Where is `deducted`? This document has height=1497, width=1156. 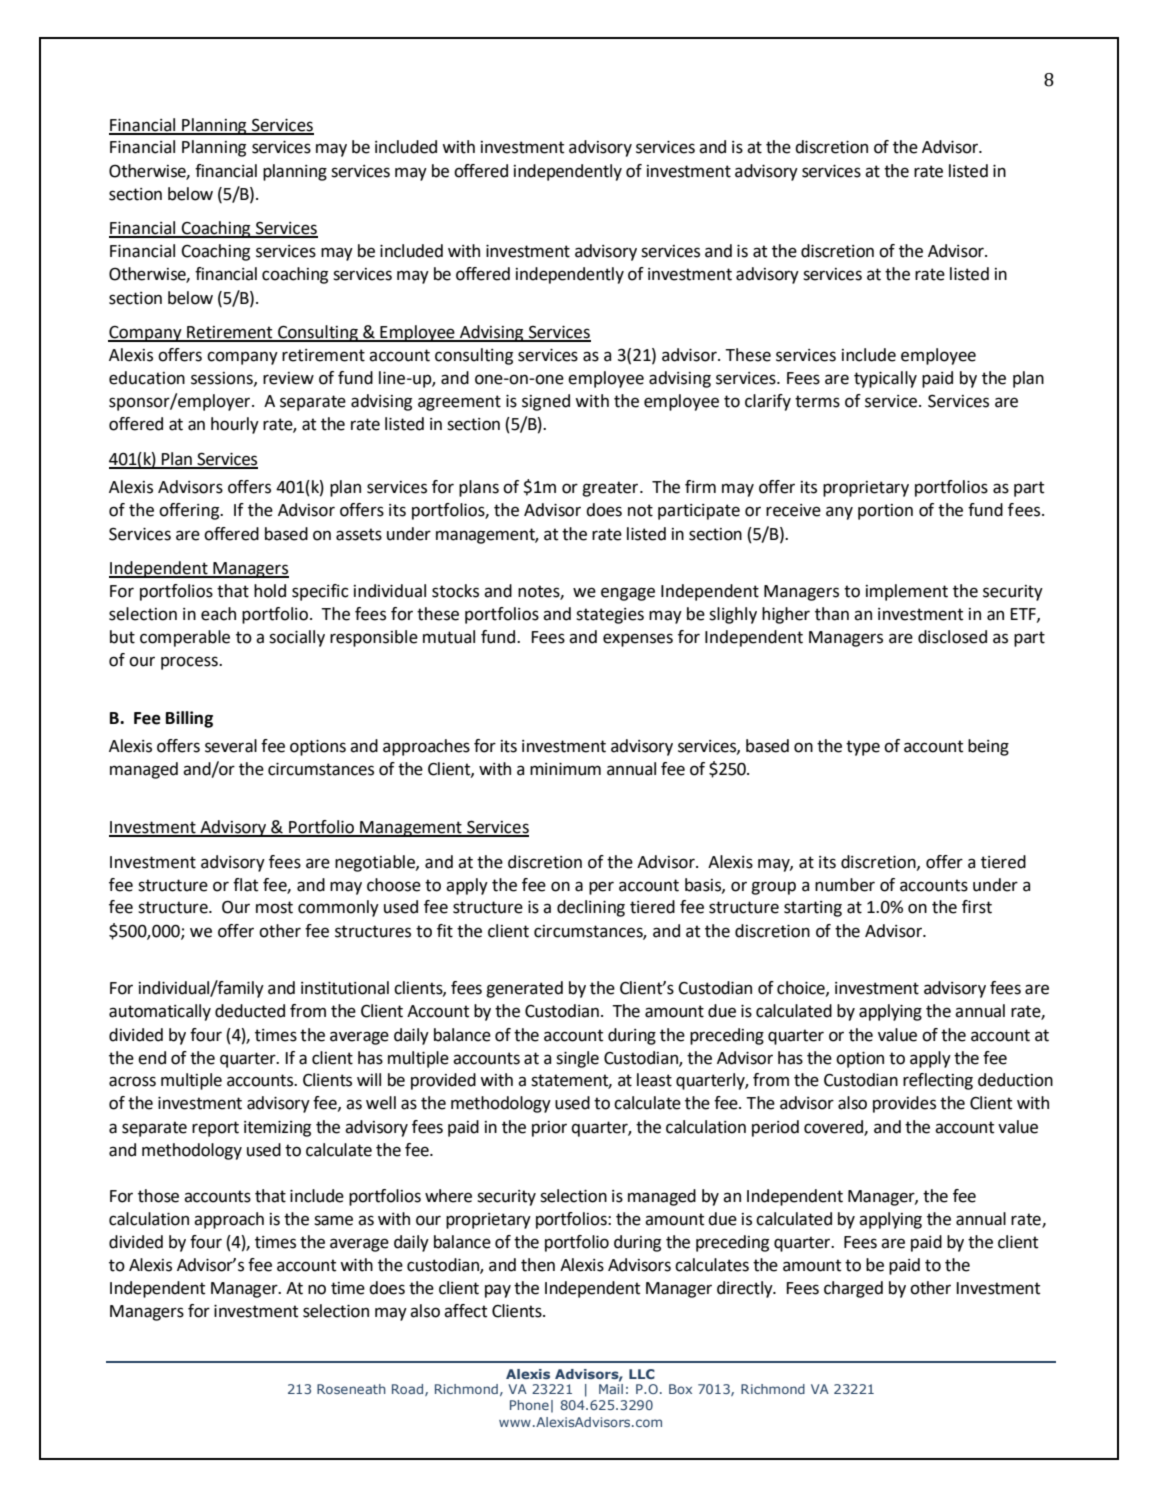 deducted is located at coordinates (250, 1011).
